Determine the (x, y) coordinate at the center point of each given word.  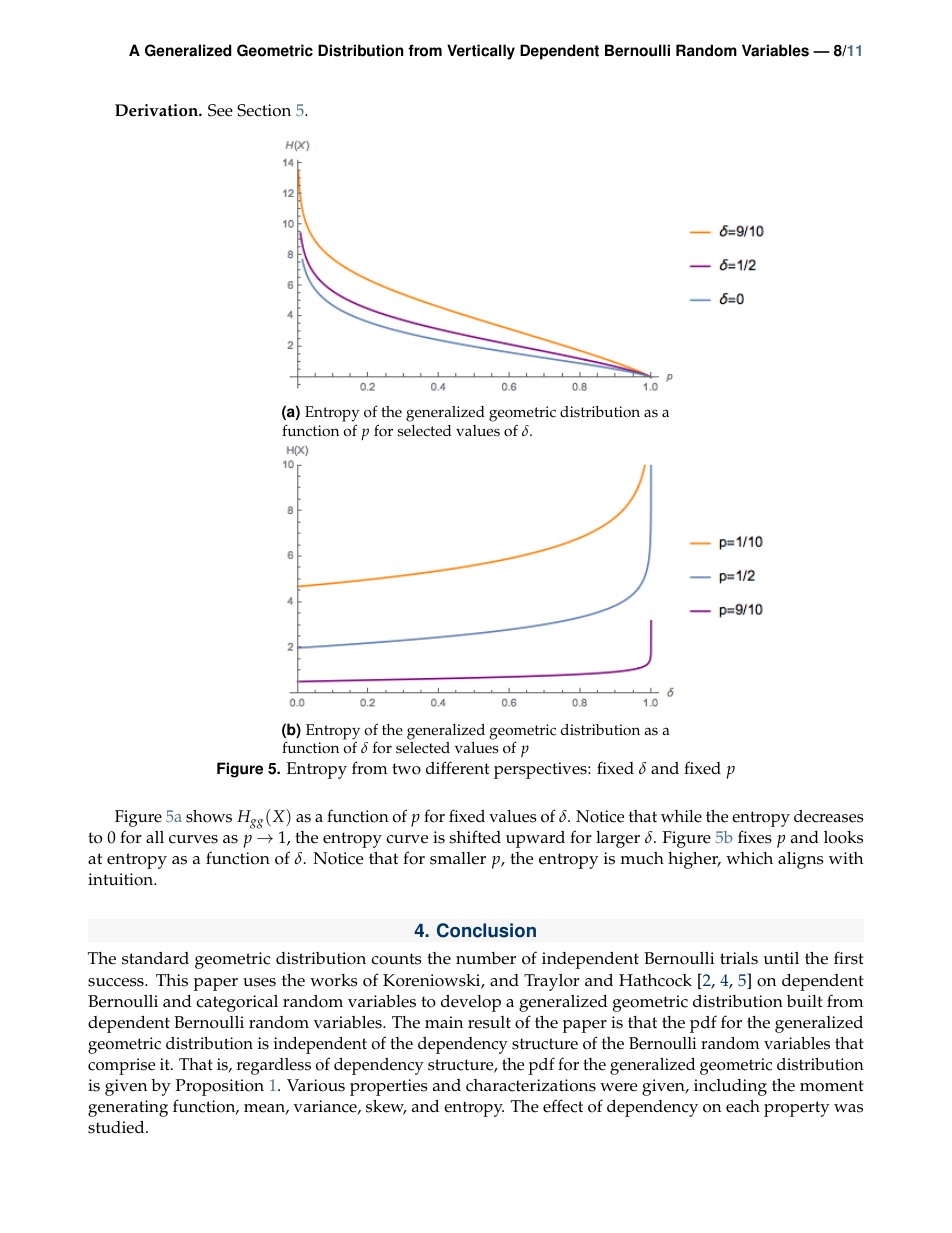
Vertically (481, 52)
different (457, 768)
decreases (829, 816)
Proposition (220, 1087)
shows (209, 816)
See (220, 110)
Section (264, 110)
